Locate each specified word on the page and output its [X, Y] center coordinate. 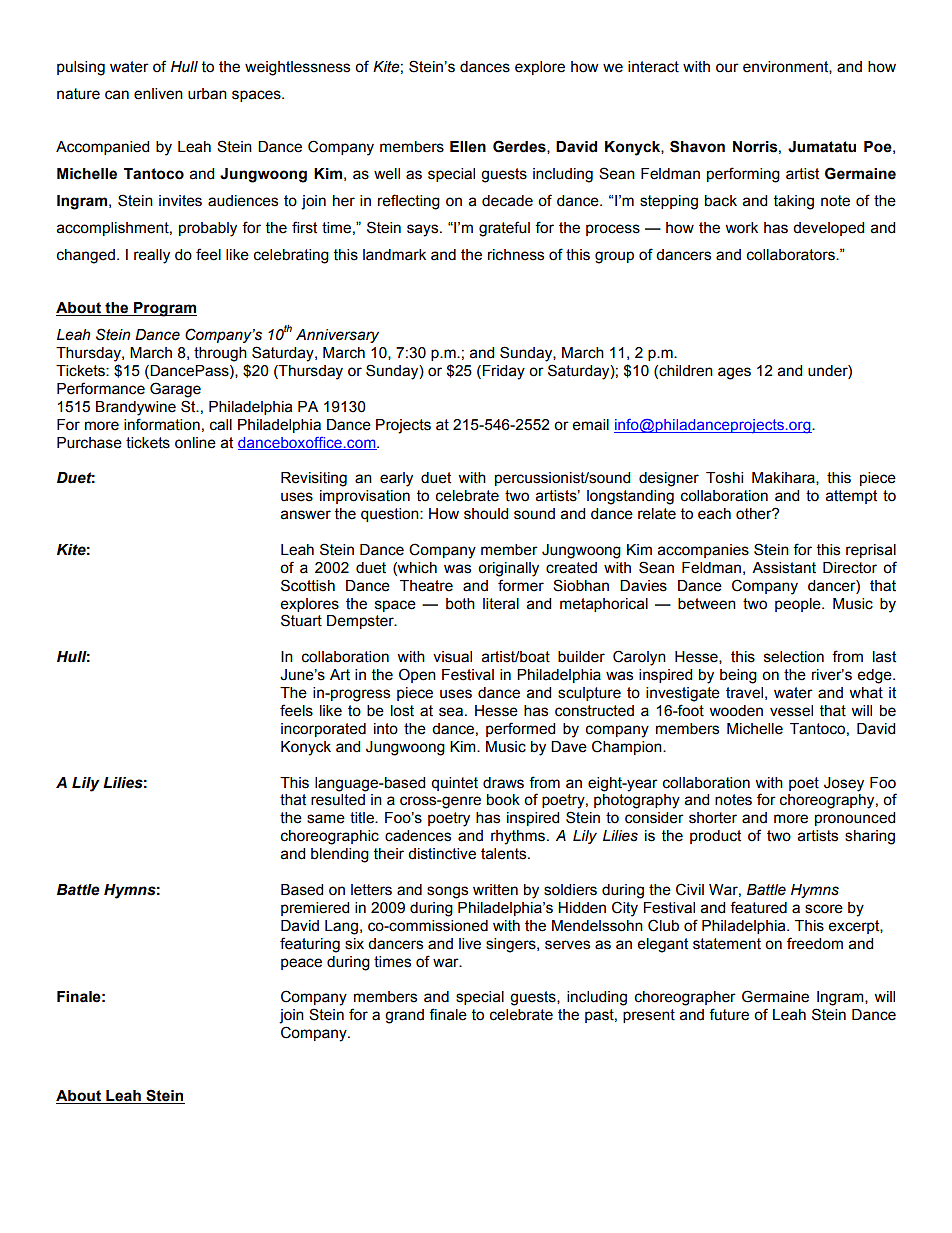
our [727, 68]
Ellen [468, 147]
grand [404, 1016]
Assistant [784, 568]
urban [207, 94]
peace [301, 964]
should [486, 514]
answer [306, 515]
